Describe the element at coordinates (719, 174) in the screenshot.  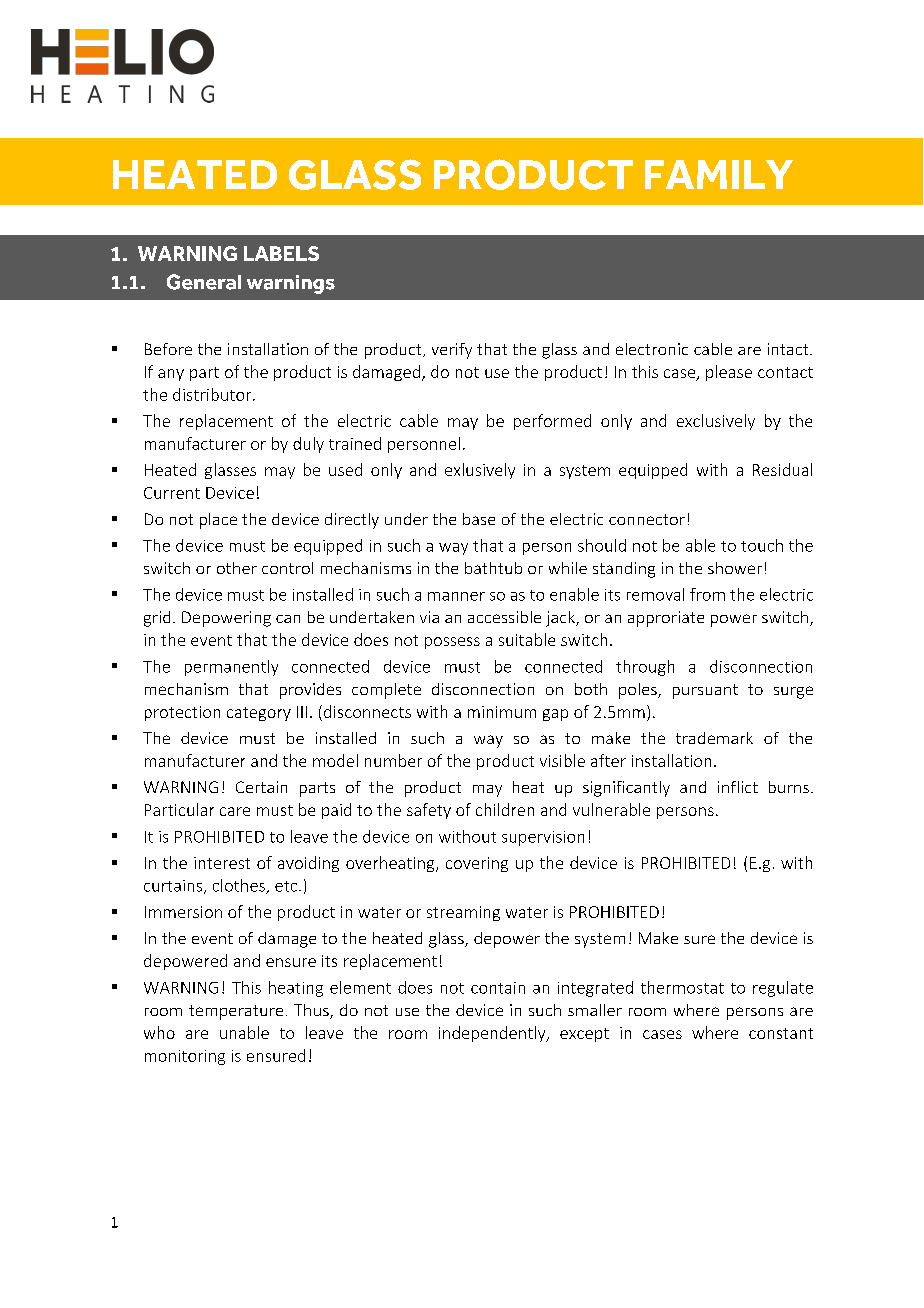
I see `FAMILY` at that location.
